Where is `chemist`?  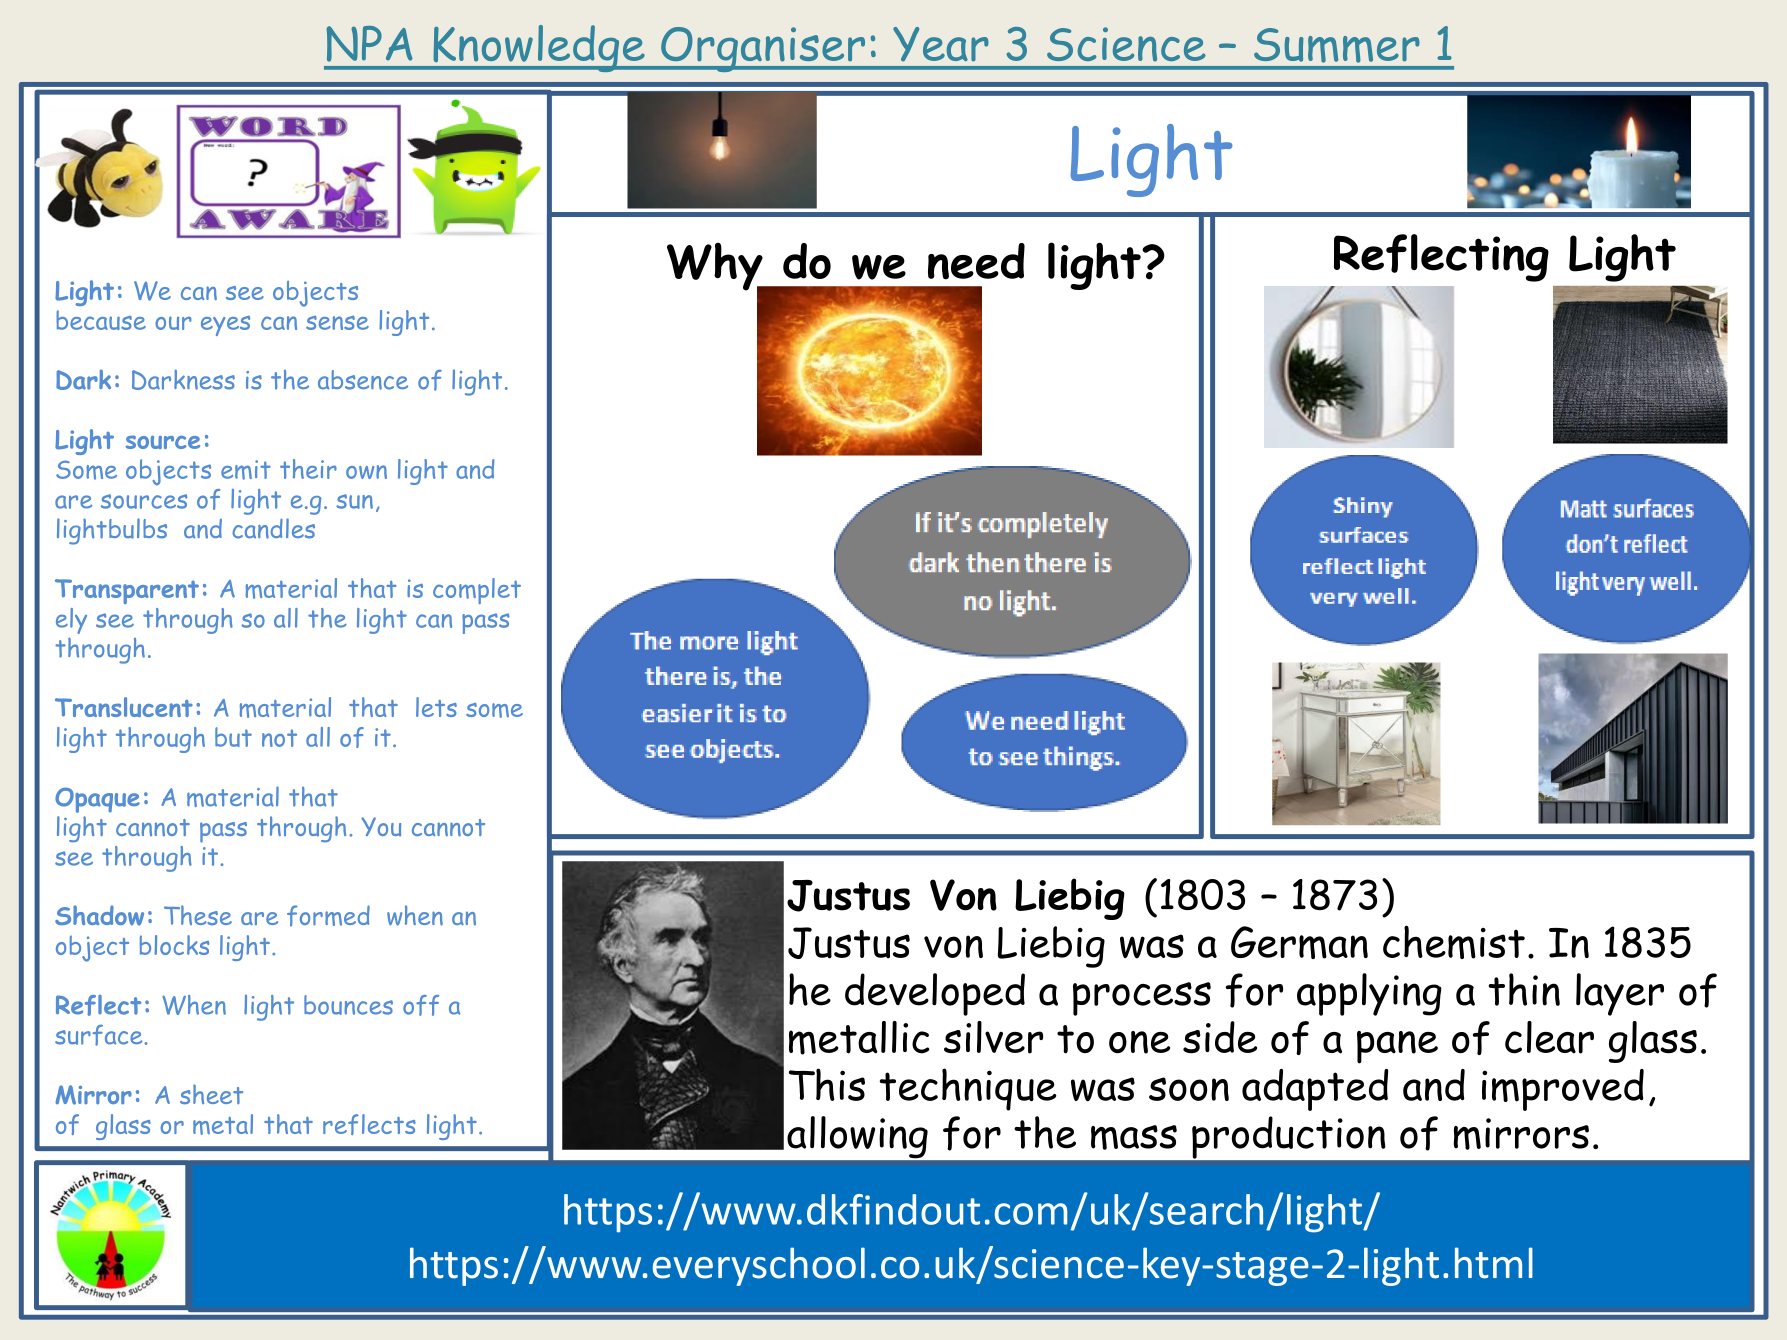
chemist is located at coordinates (1454, 942).
